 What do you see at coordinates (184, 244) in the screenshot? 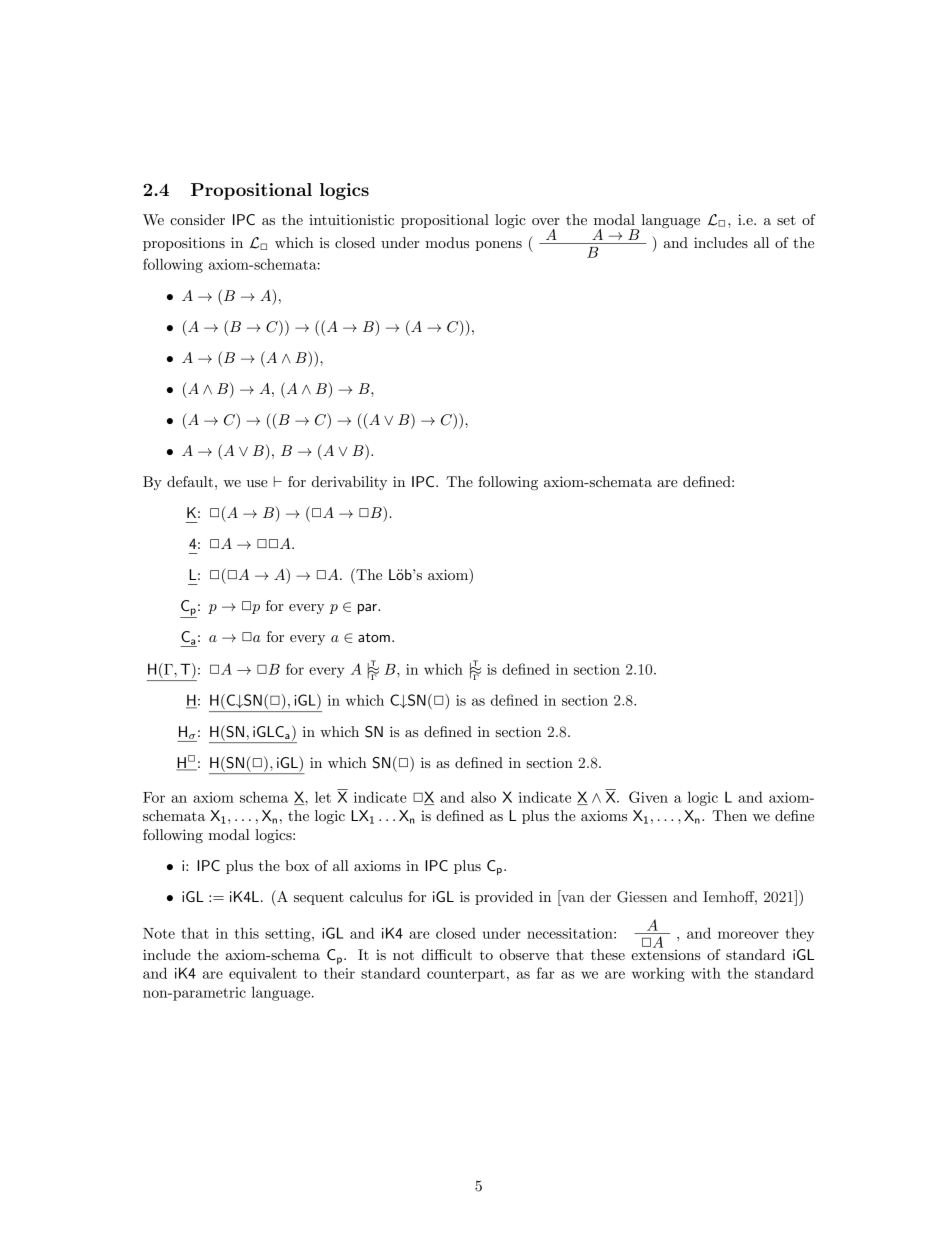
I see `propositions` at bounding box center [184, 244].
